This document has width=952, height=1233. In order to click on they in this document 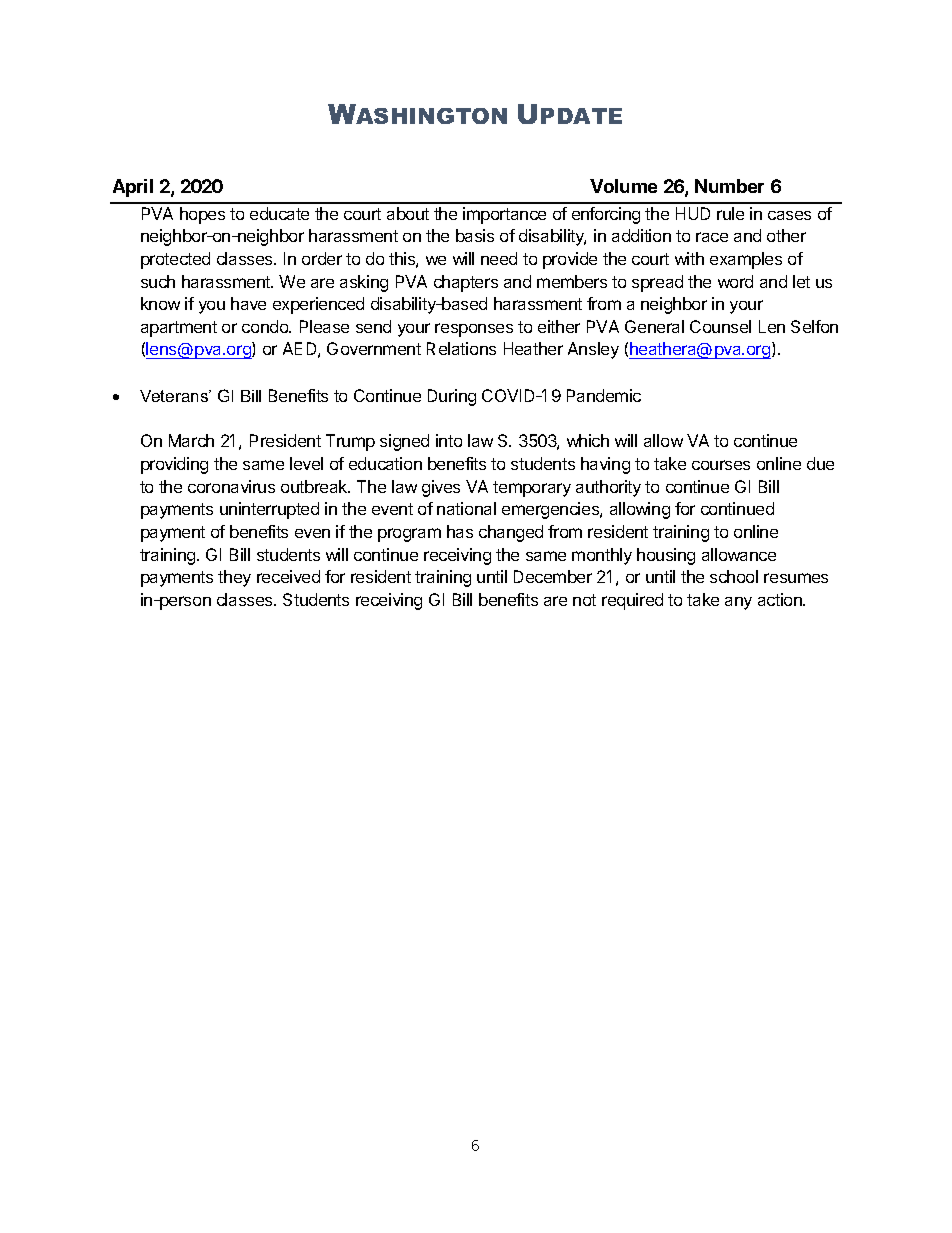, I will do `click(234, 578)`.
